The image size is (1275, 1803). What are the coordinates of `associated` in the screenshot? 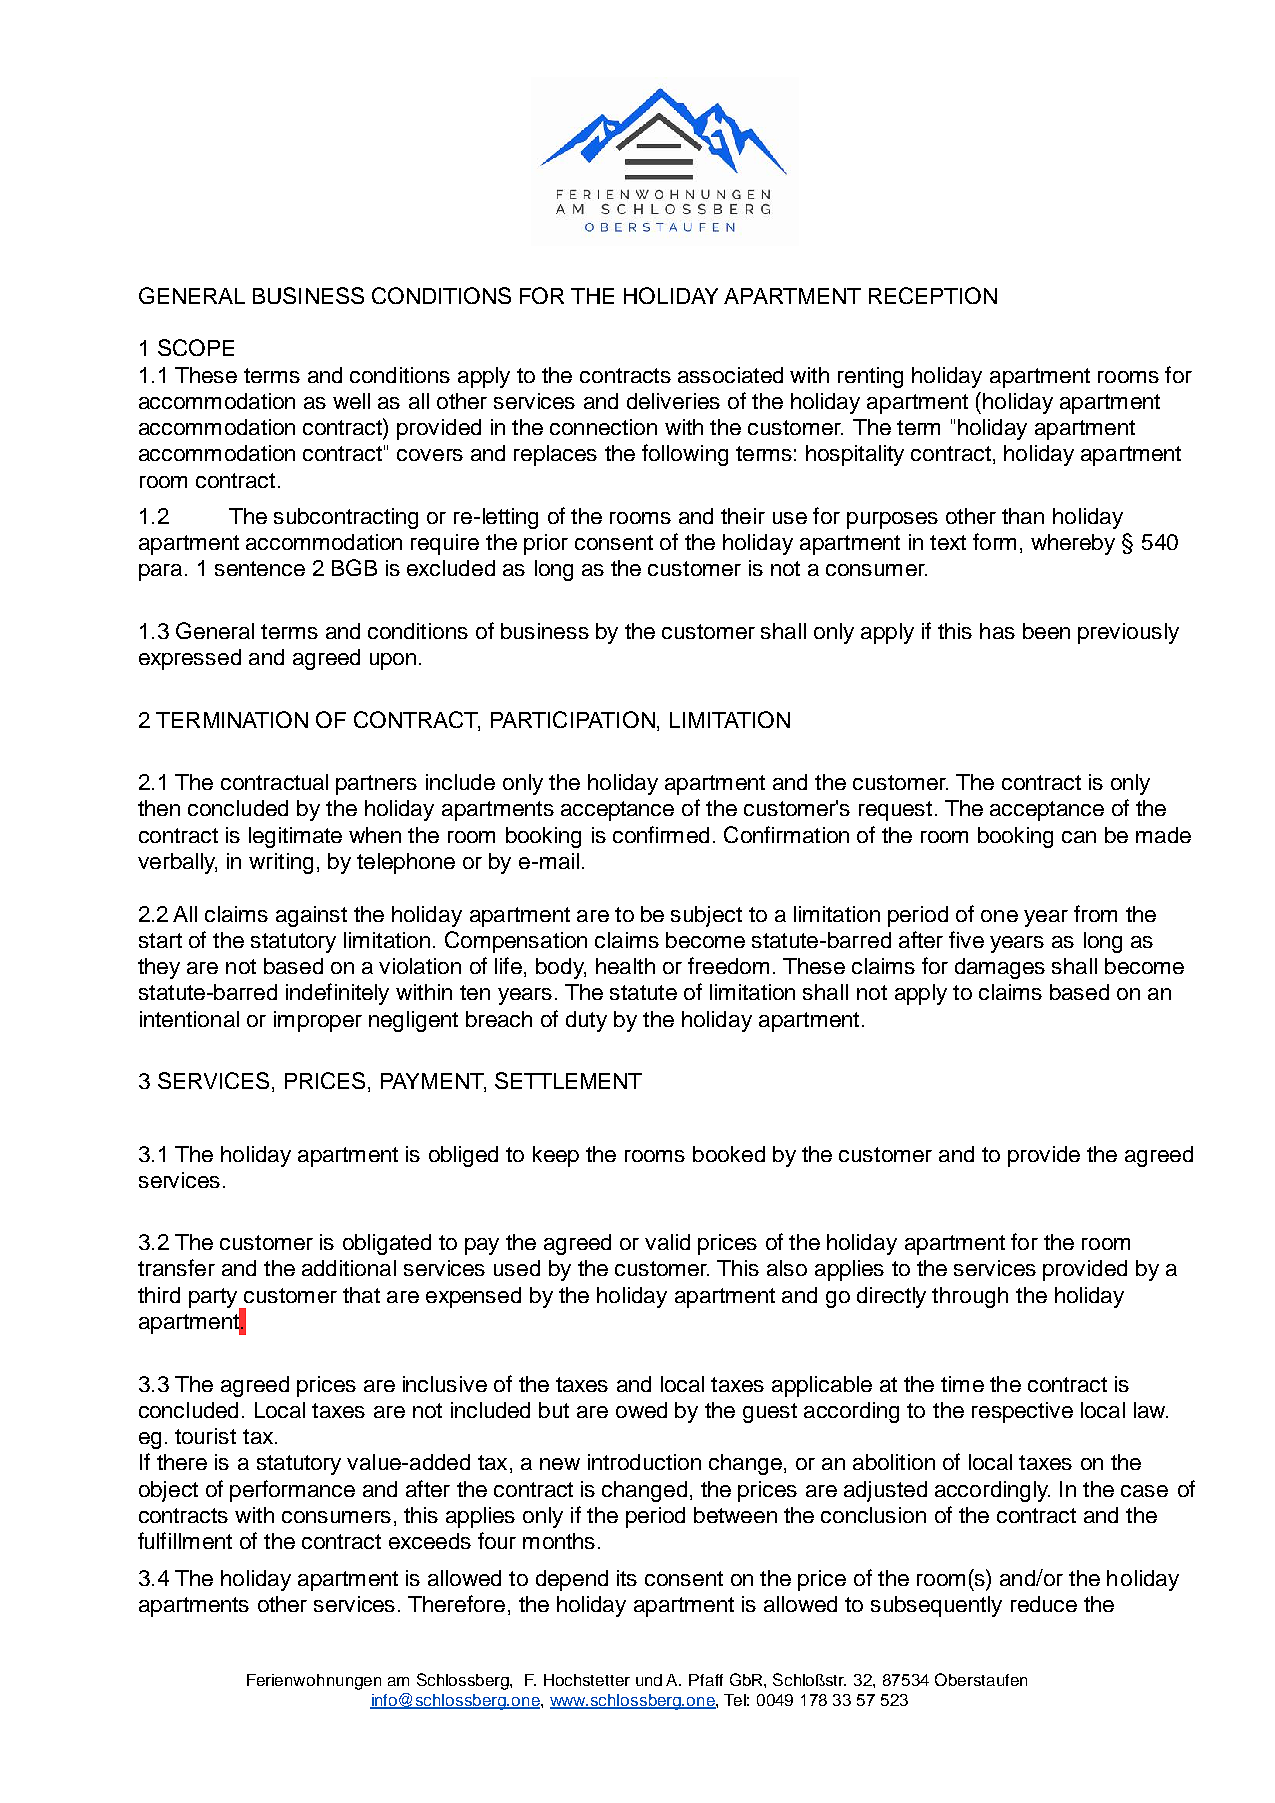 It's located at (730, 375).
